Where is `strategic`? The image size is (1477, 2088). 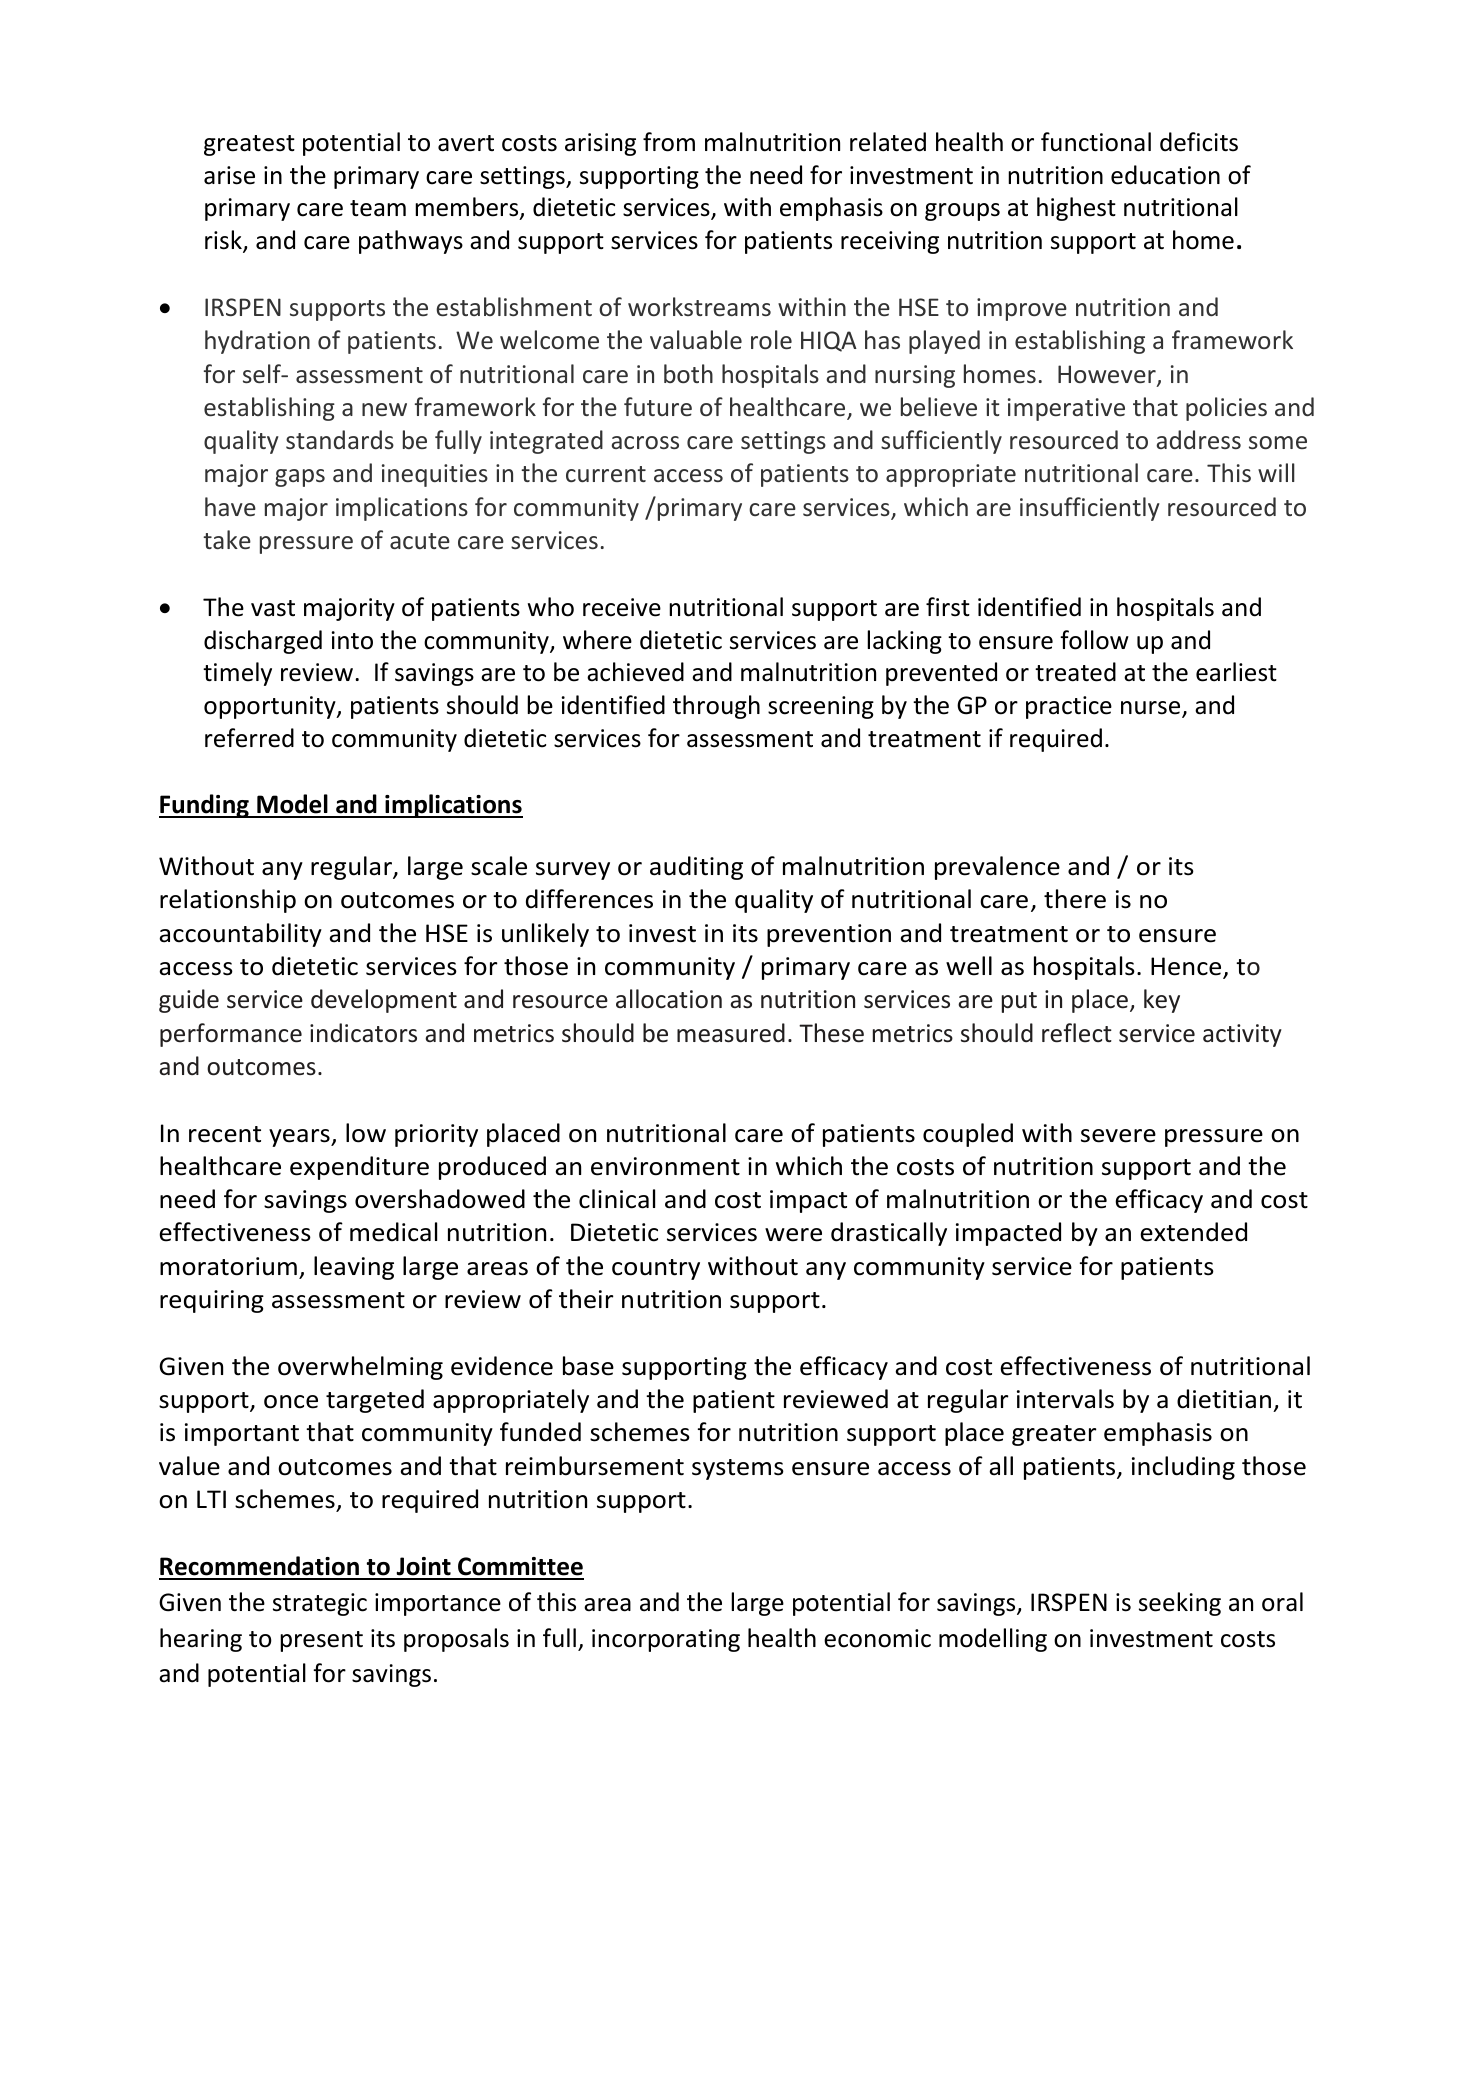
strategic is located at coordinates (320, 1604).
